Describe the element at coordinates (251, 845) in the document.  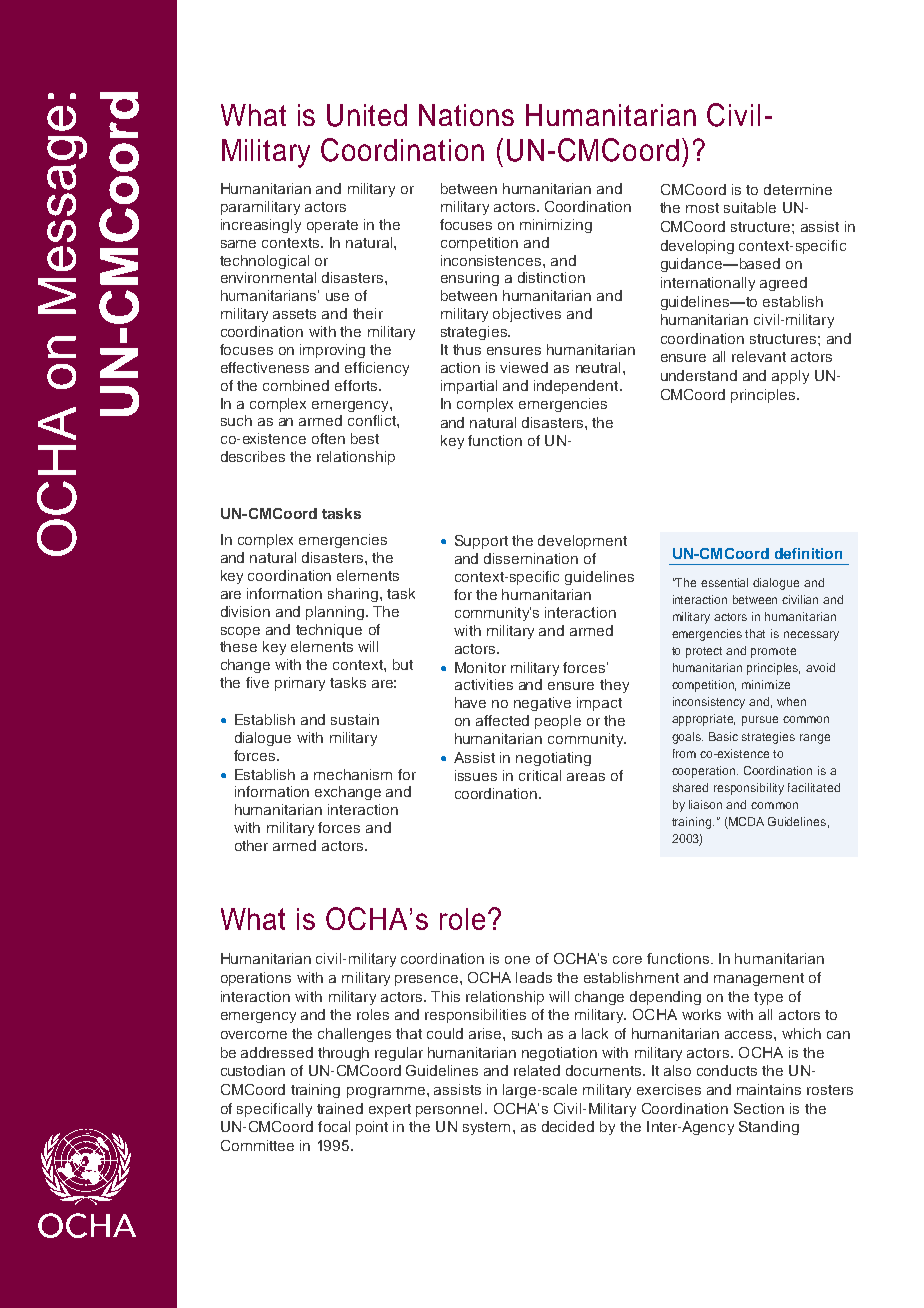
I see `other` at that location.
